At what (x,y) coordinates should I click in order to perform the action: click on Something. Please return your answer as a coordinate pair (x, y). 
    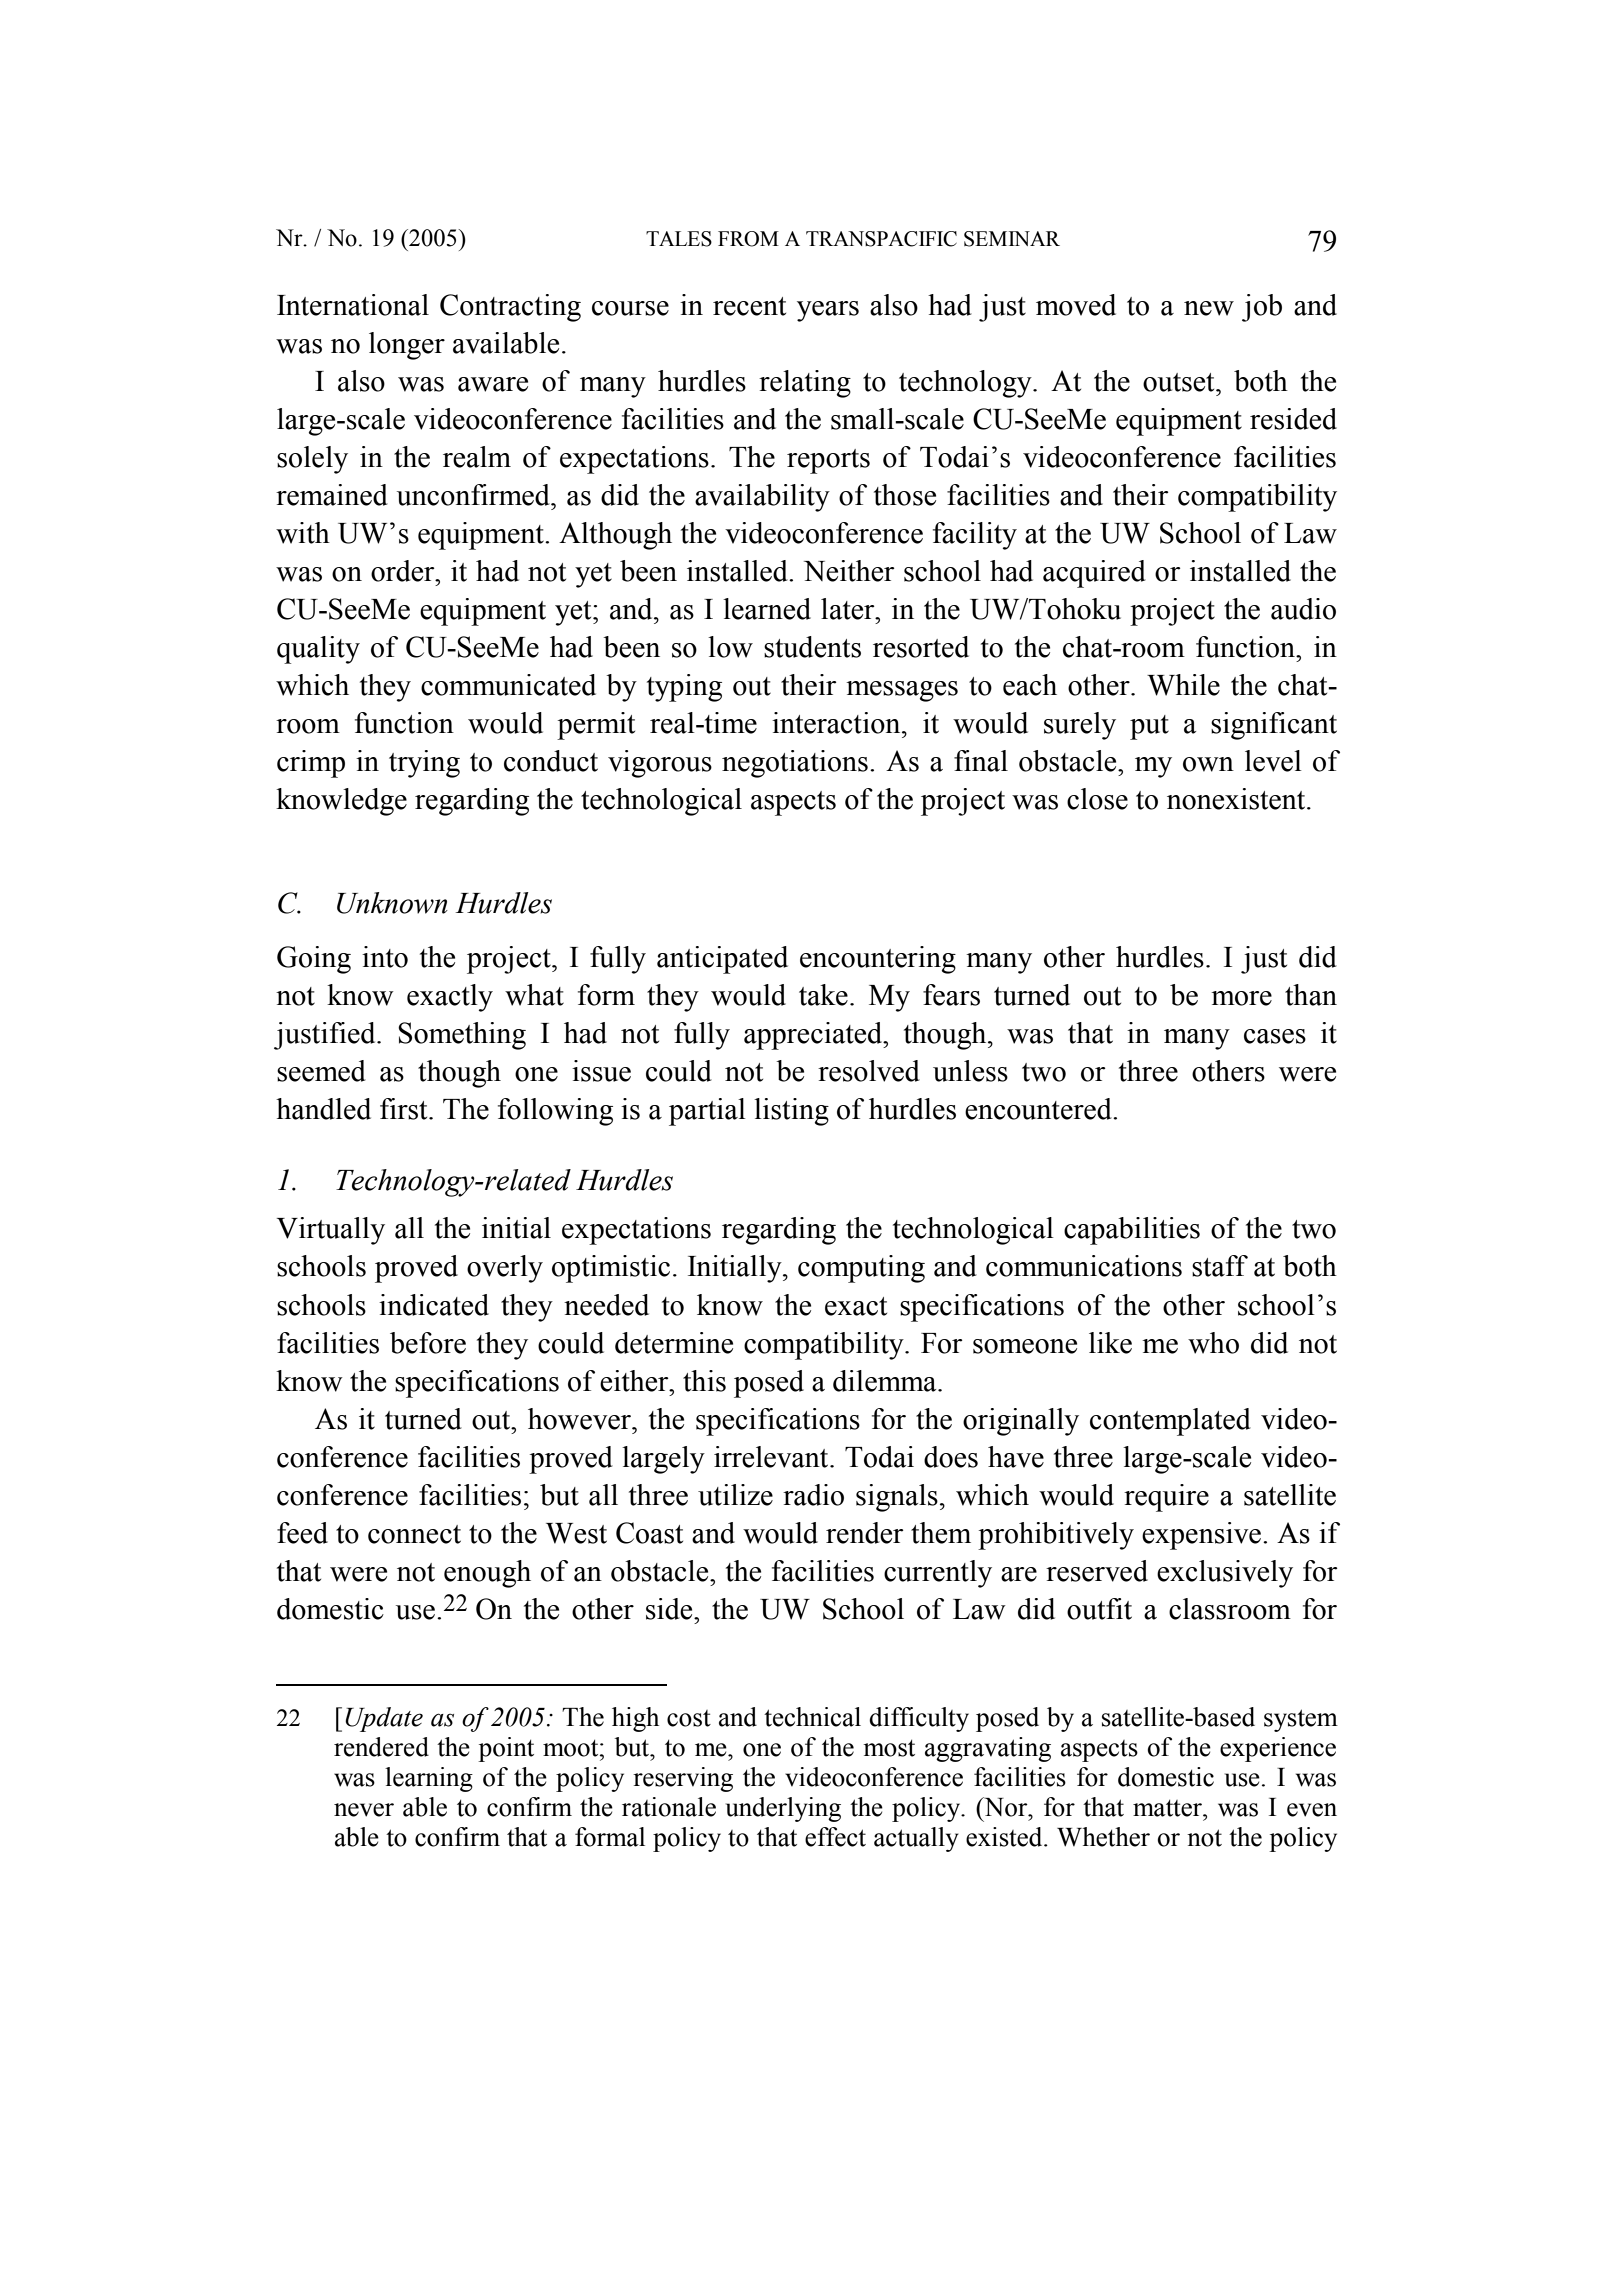
    Looking at the image, I should click on (462, 1036).
